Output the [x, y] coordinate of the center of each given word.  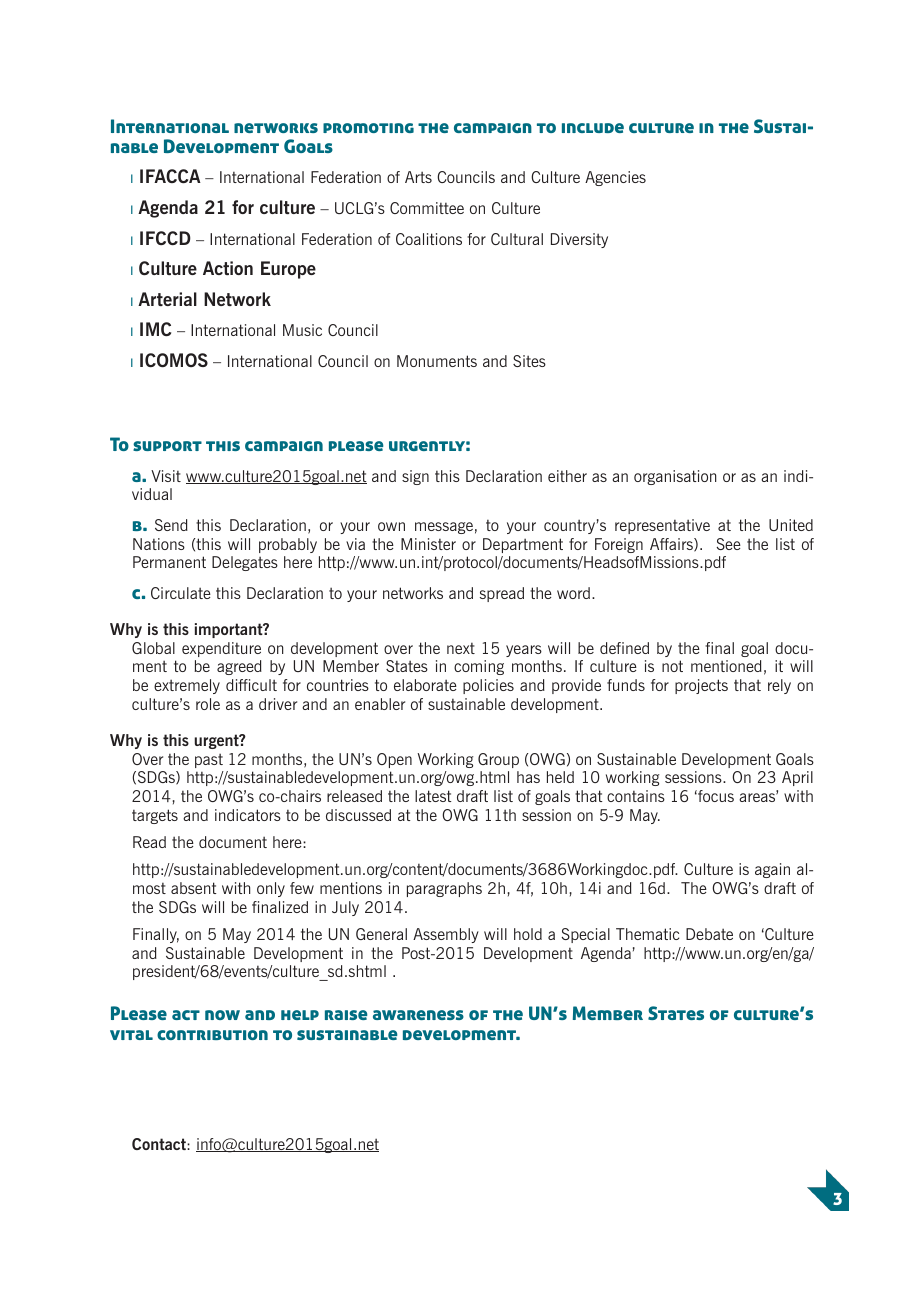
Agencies [615, 178]
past [209, 760]
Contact [160, 1144]
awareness [418, 1015]
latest [433, 796]
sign [415, 477]
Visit [166, 476]
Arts [418, 177]
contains [636, 796]
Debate [709, 934]
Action [228, 268]
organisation [675, 477]
